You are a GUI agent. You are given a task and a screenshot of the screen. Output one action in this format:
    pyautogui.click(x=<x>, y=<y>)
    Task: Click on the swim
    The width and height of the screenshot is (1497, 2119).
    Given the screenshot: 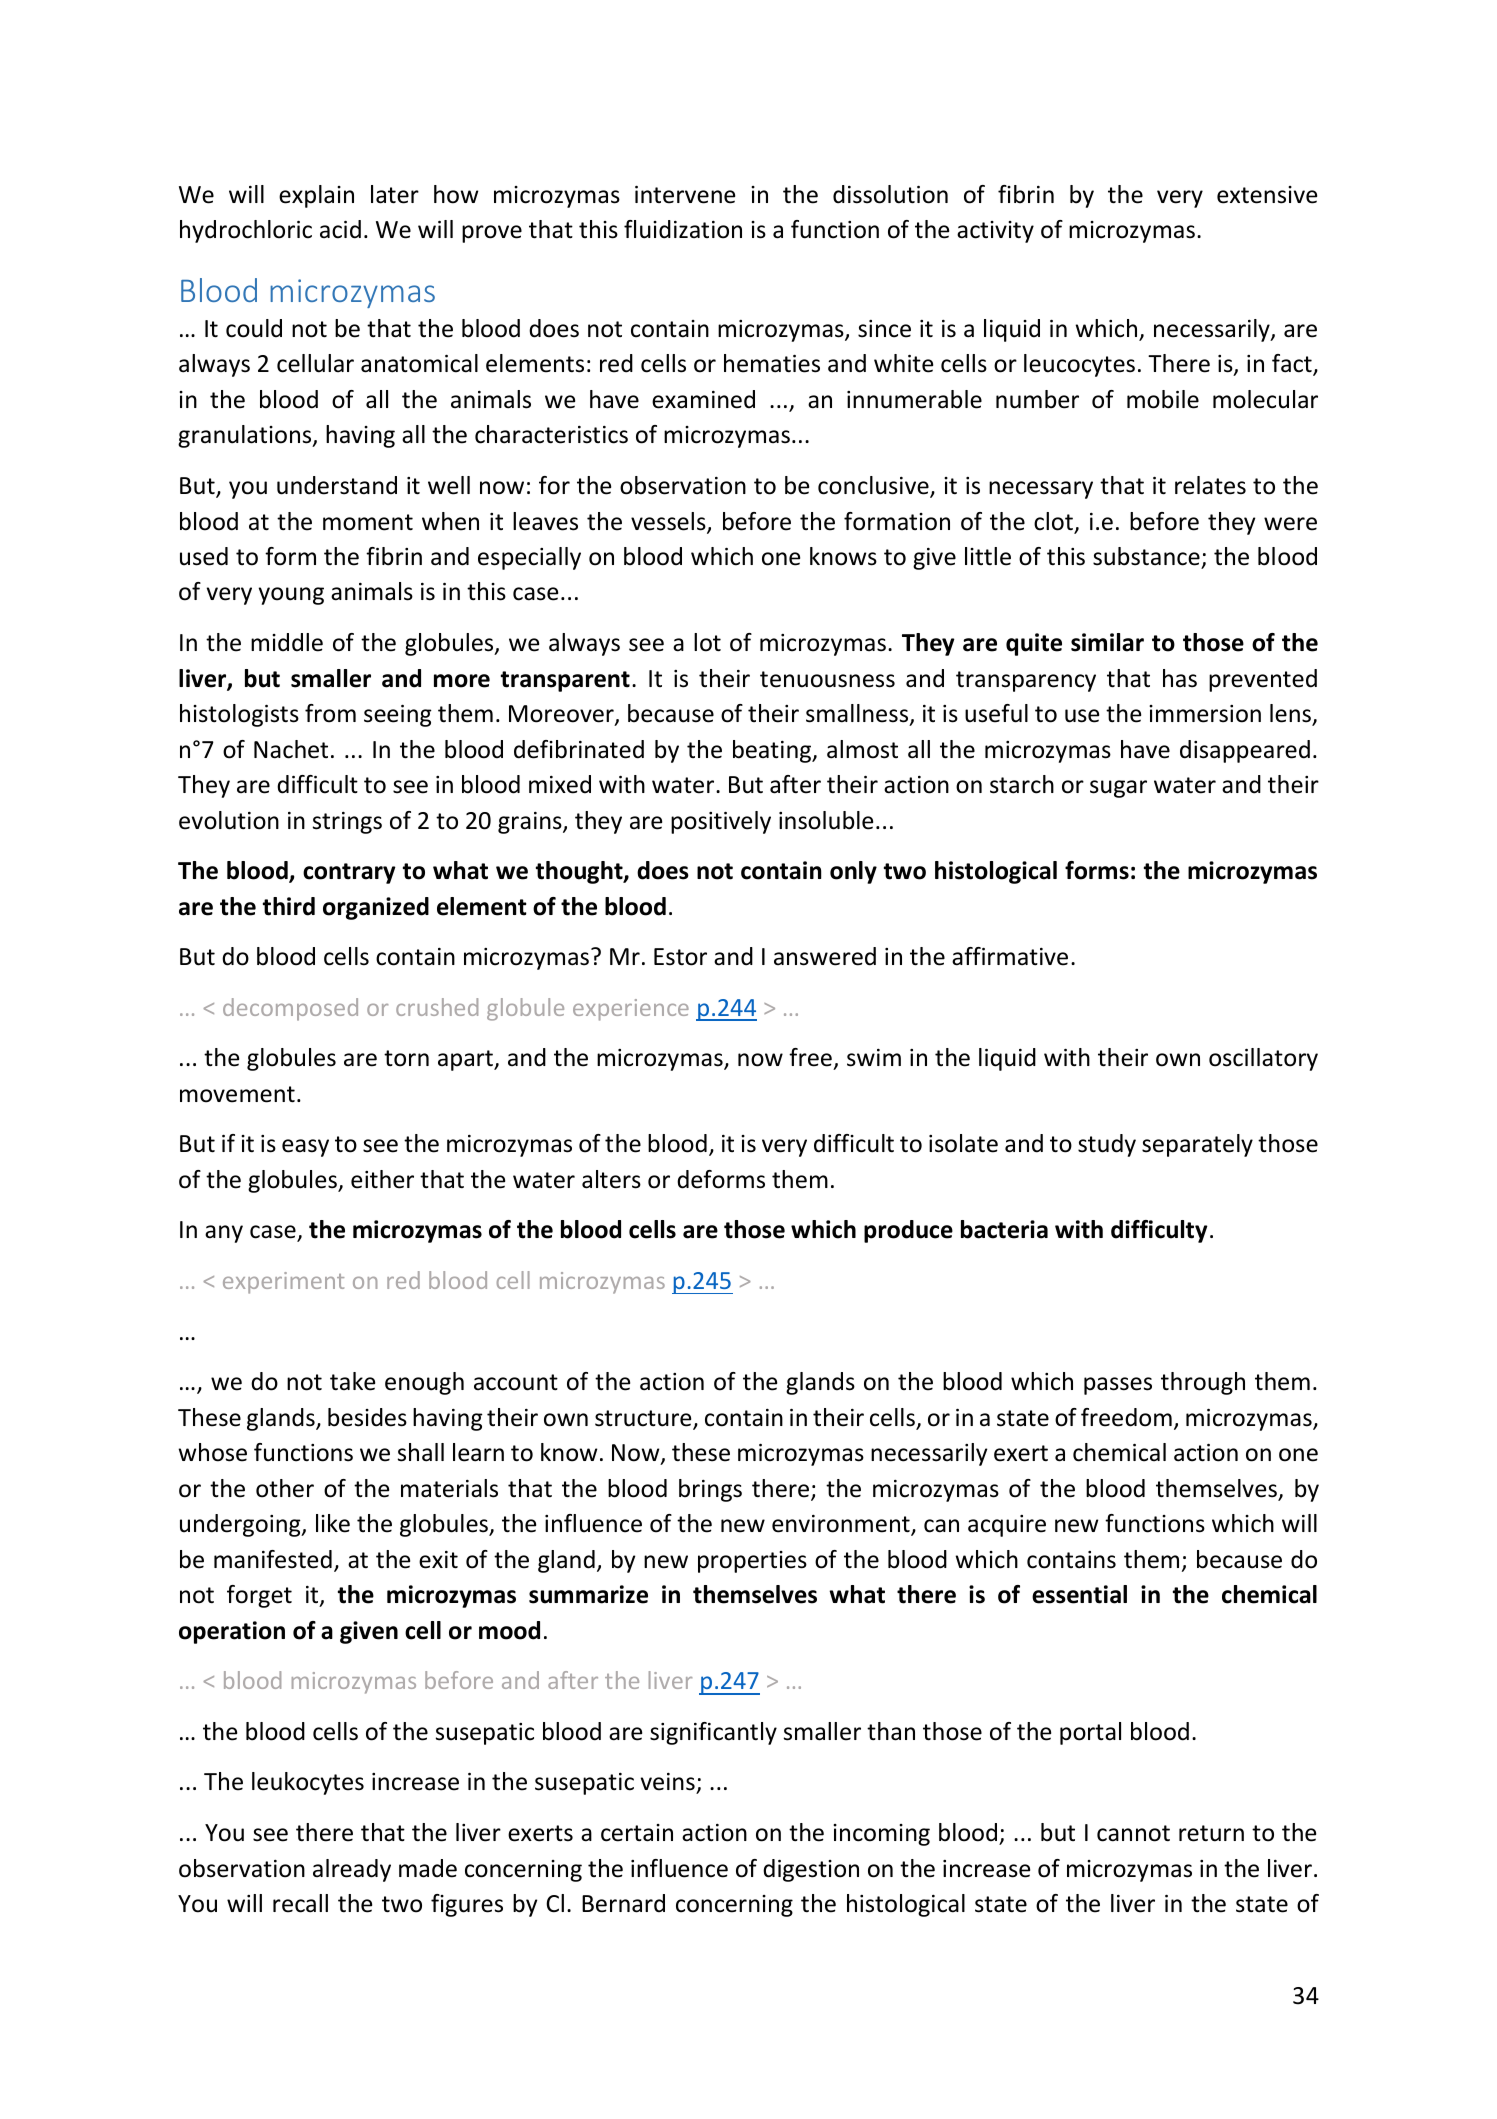 What is the action you would take?
    pyautogui.click(x=874, y=1058)
